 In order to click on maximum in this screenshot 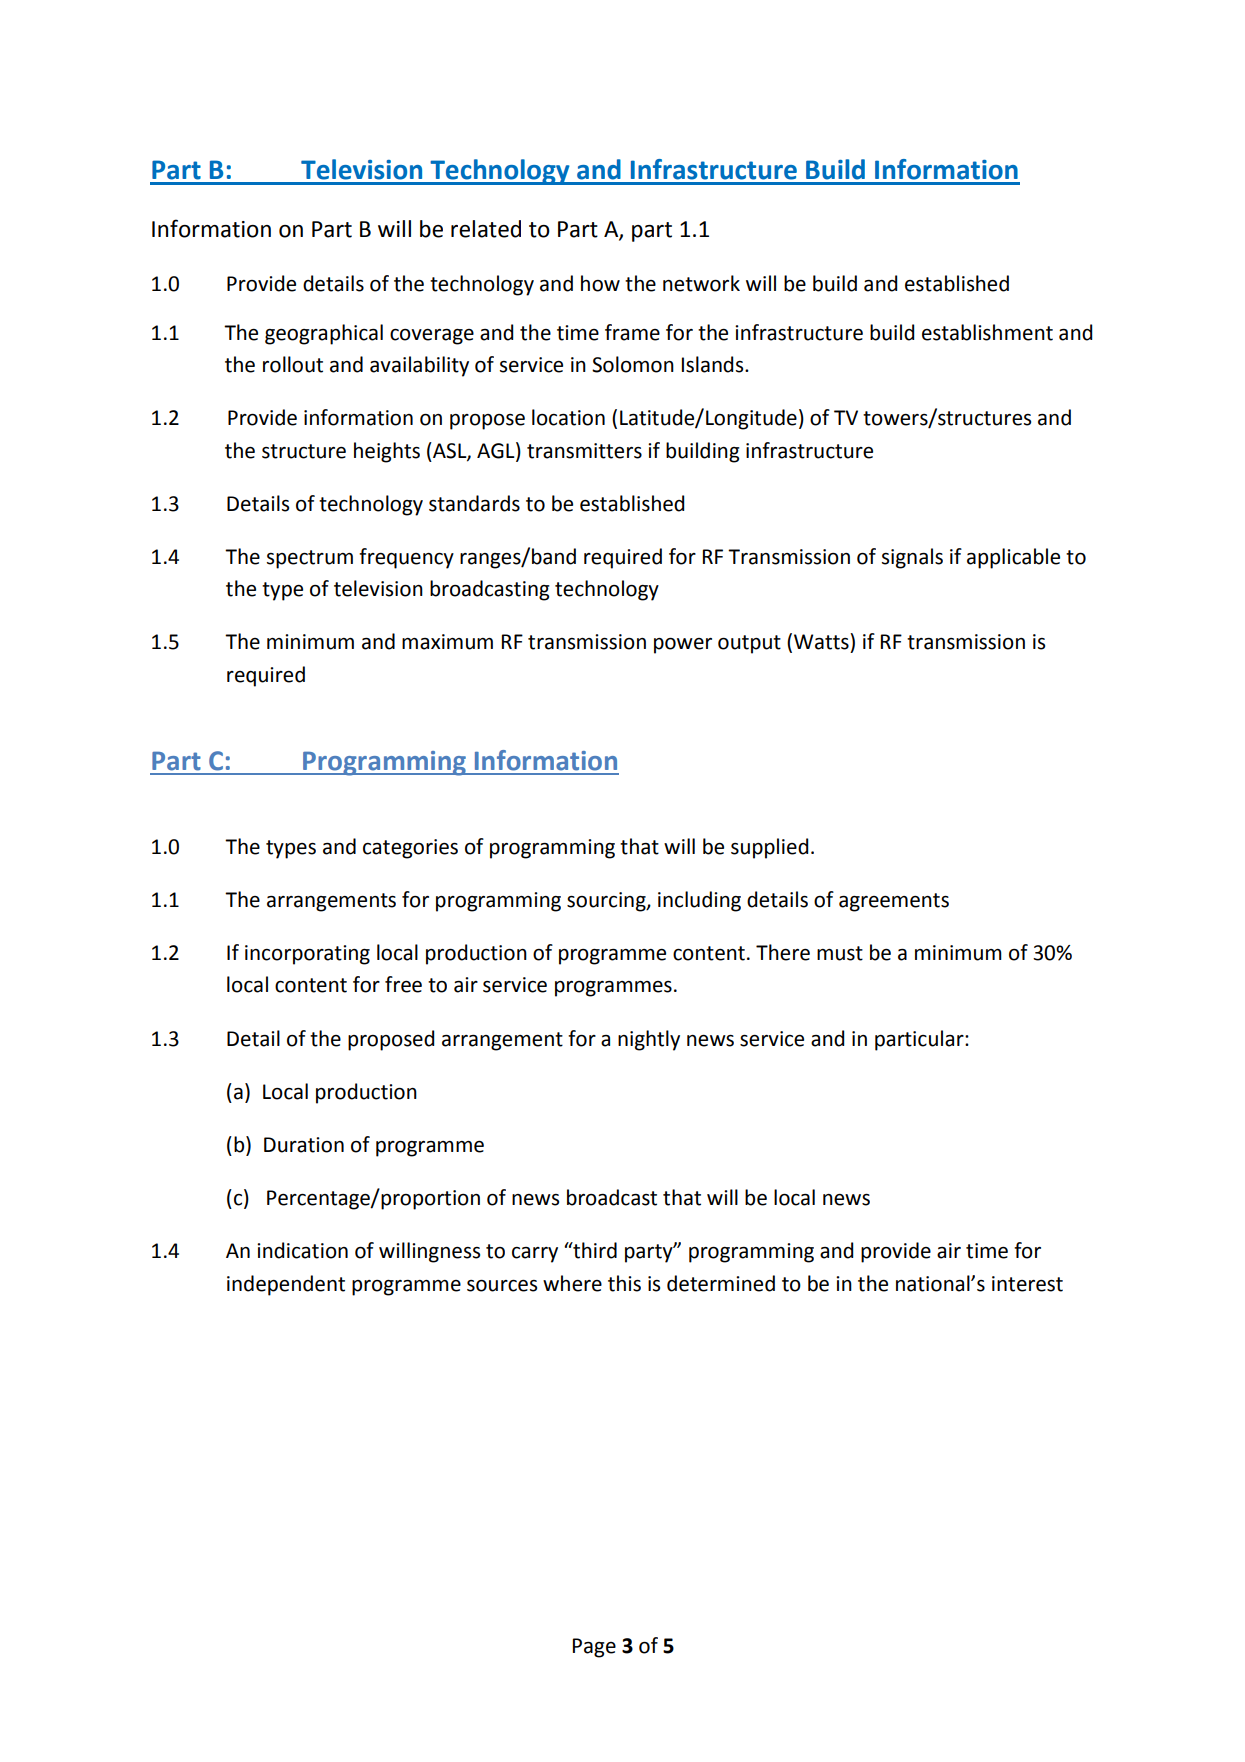, I will do `click(447, 642)`.
